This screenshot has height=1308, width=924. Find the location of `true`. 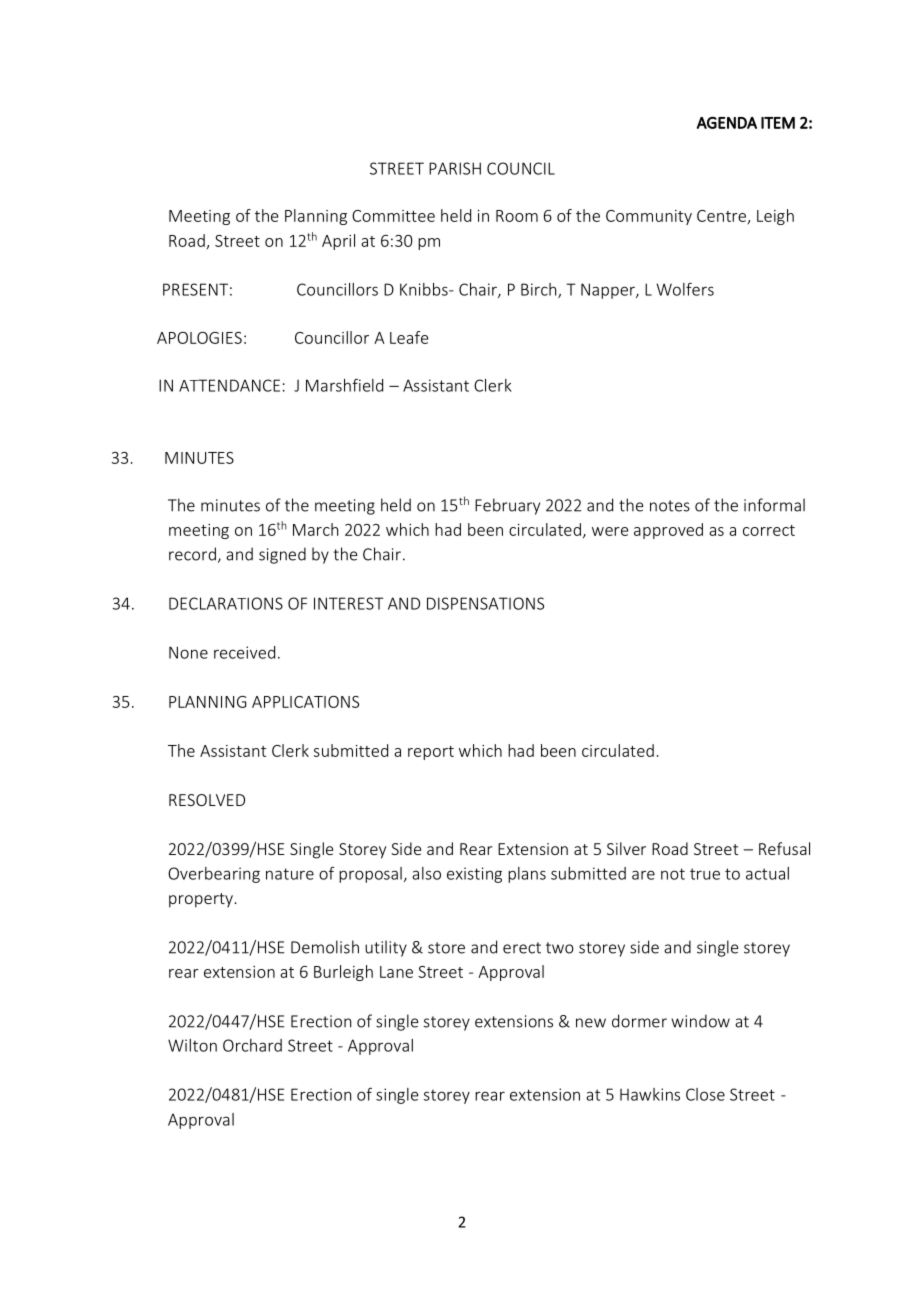

true is located at coordinates (705, 874).
